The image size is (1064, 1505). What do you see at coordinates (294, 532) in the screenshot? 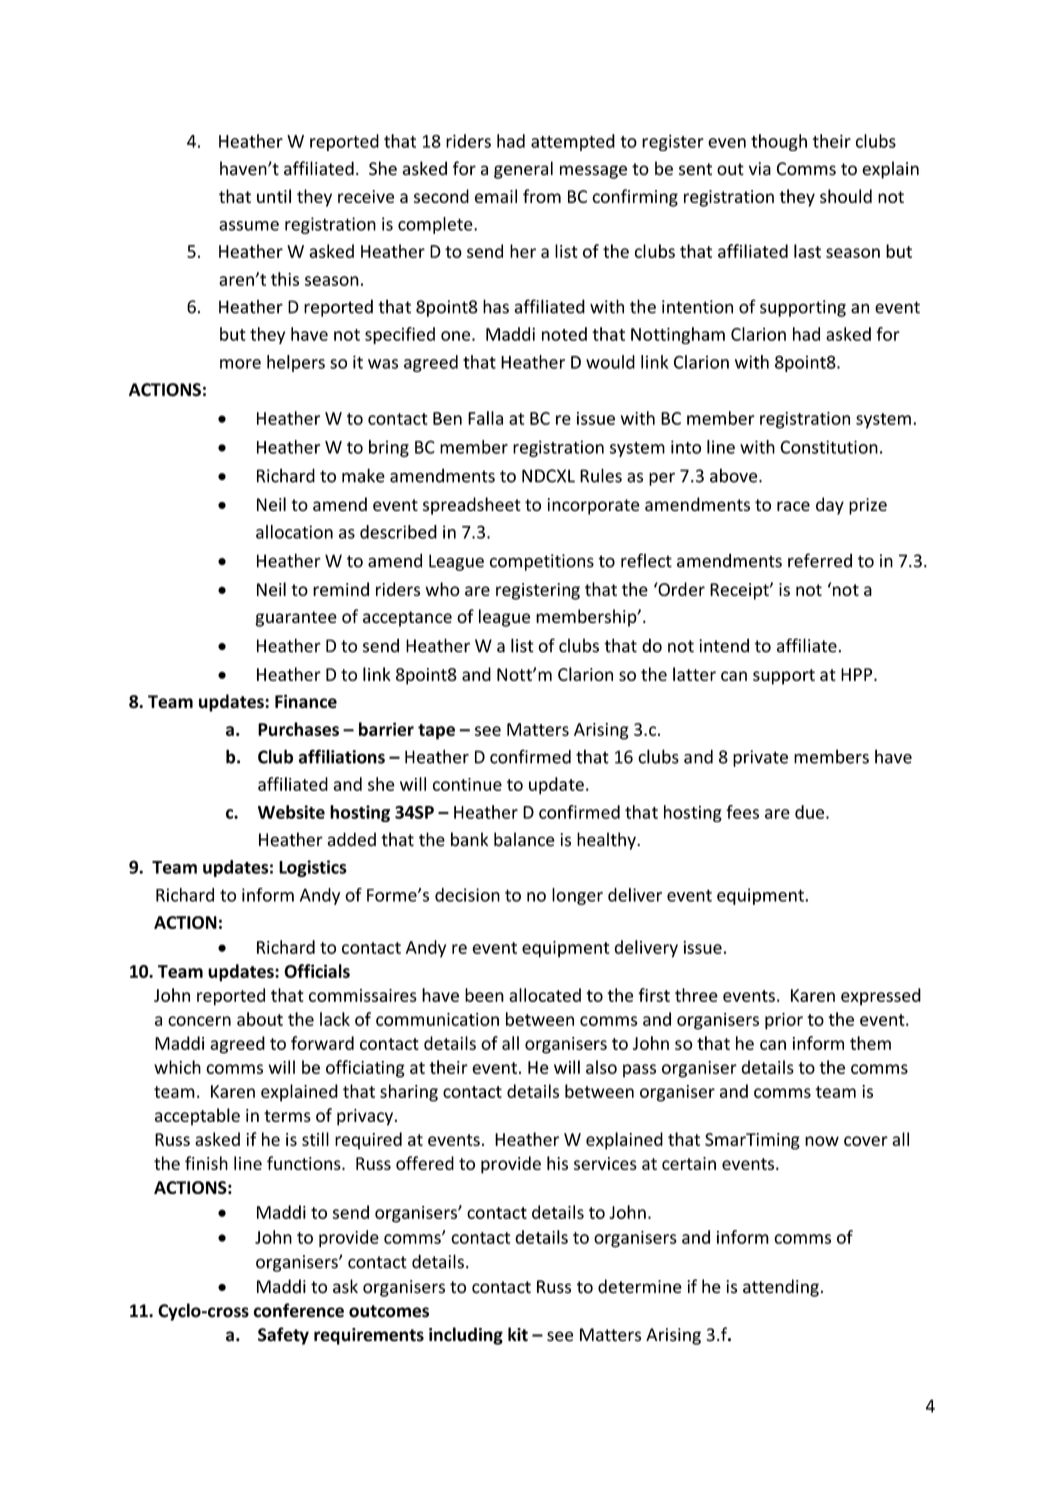
I see `allocation` at bounding box center [294, 532].
